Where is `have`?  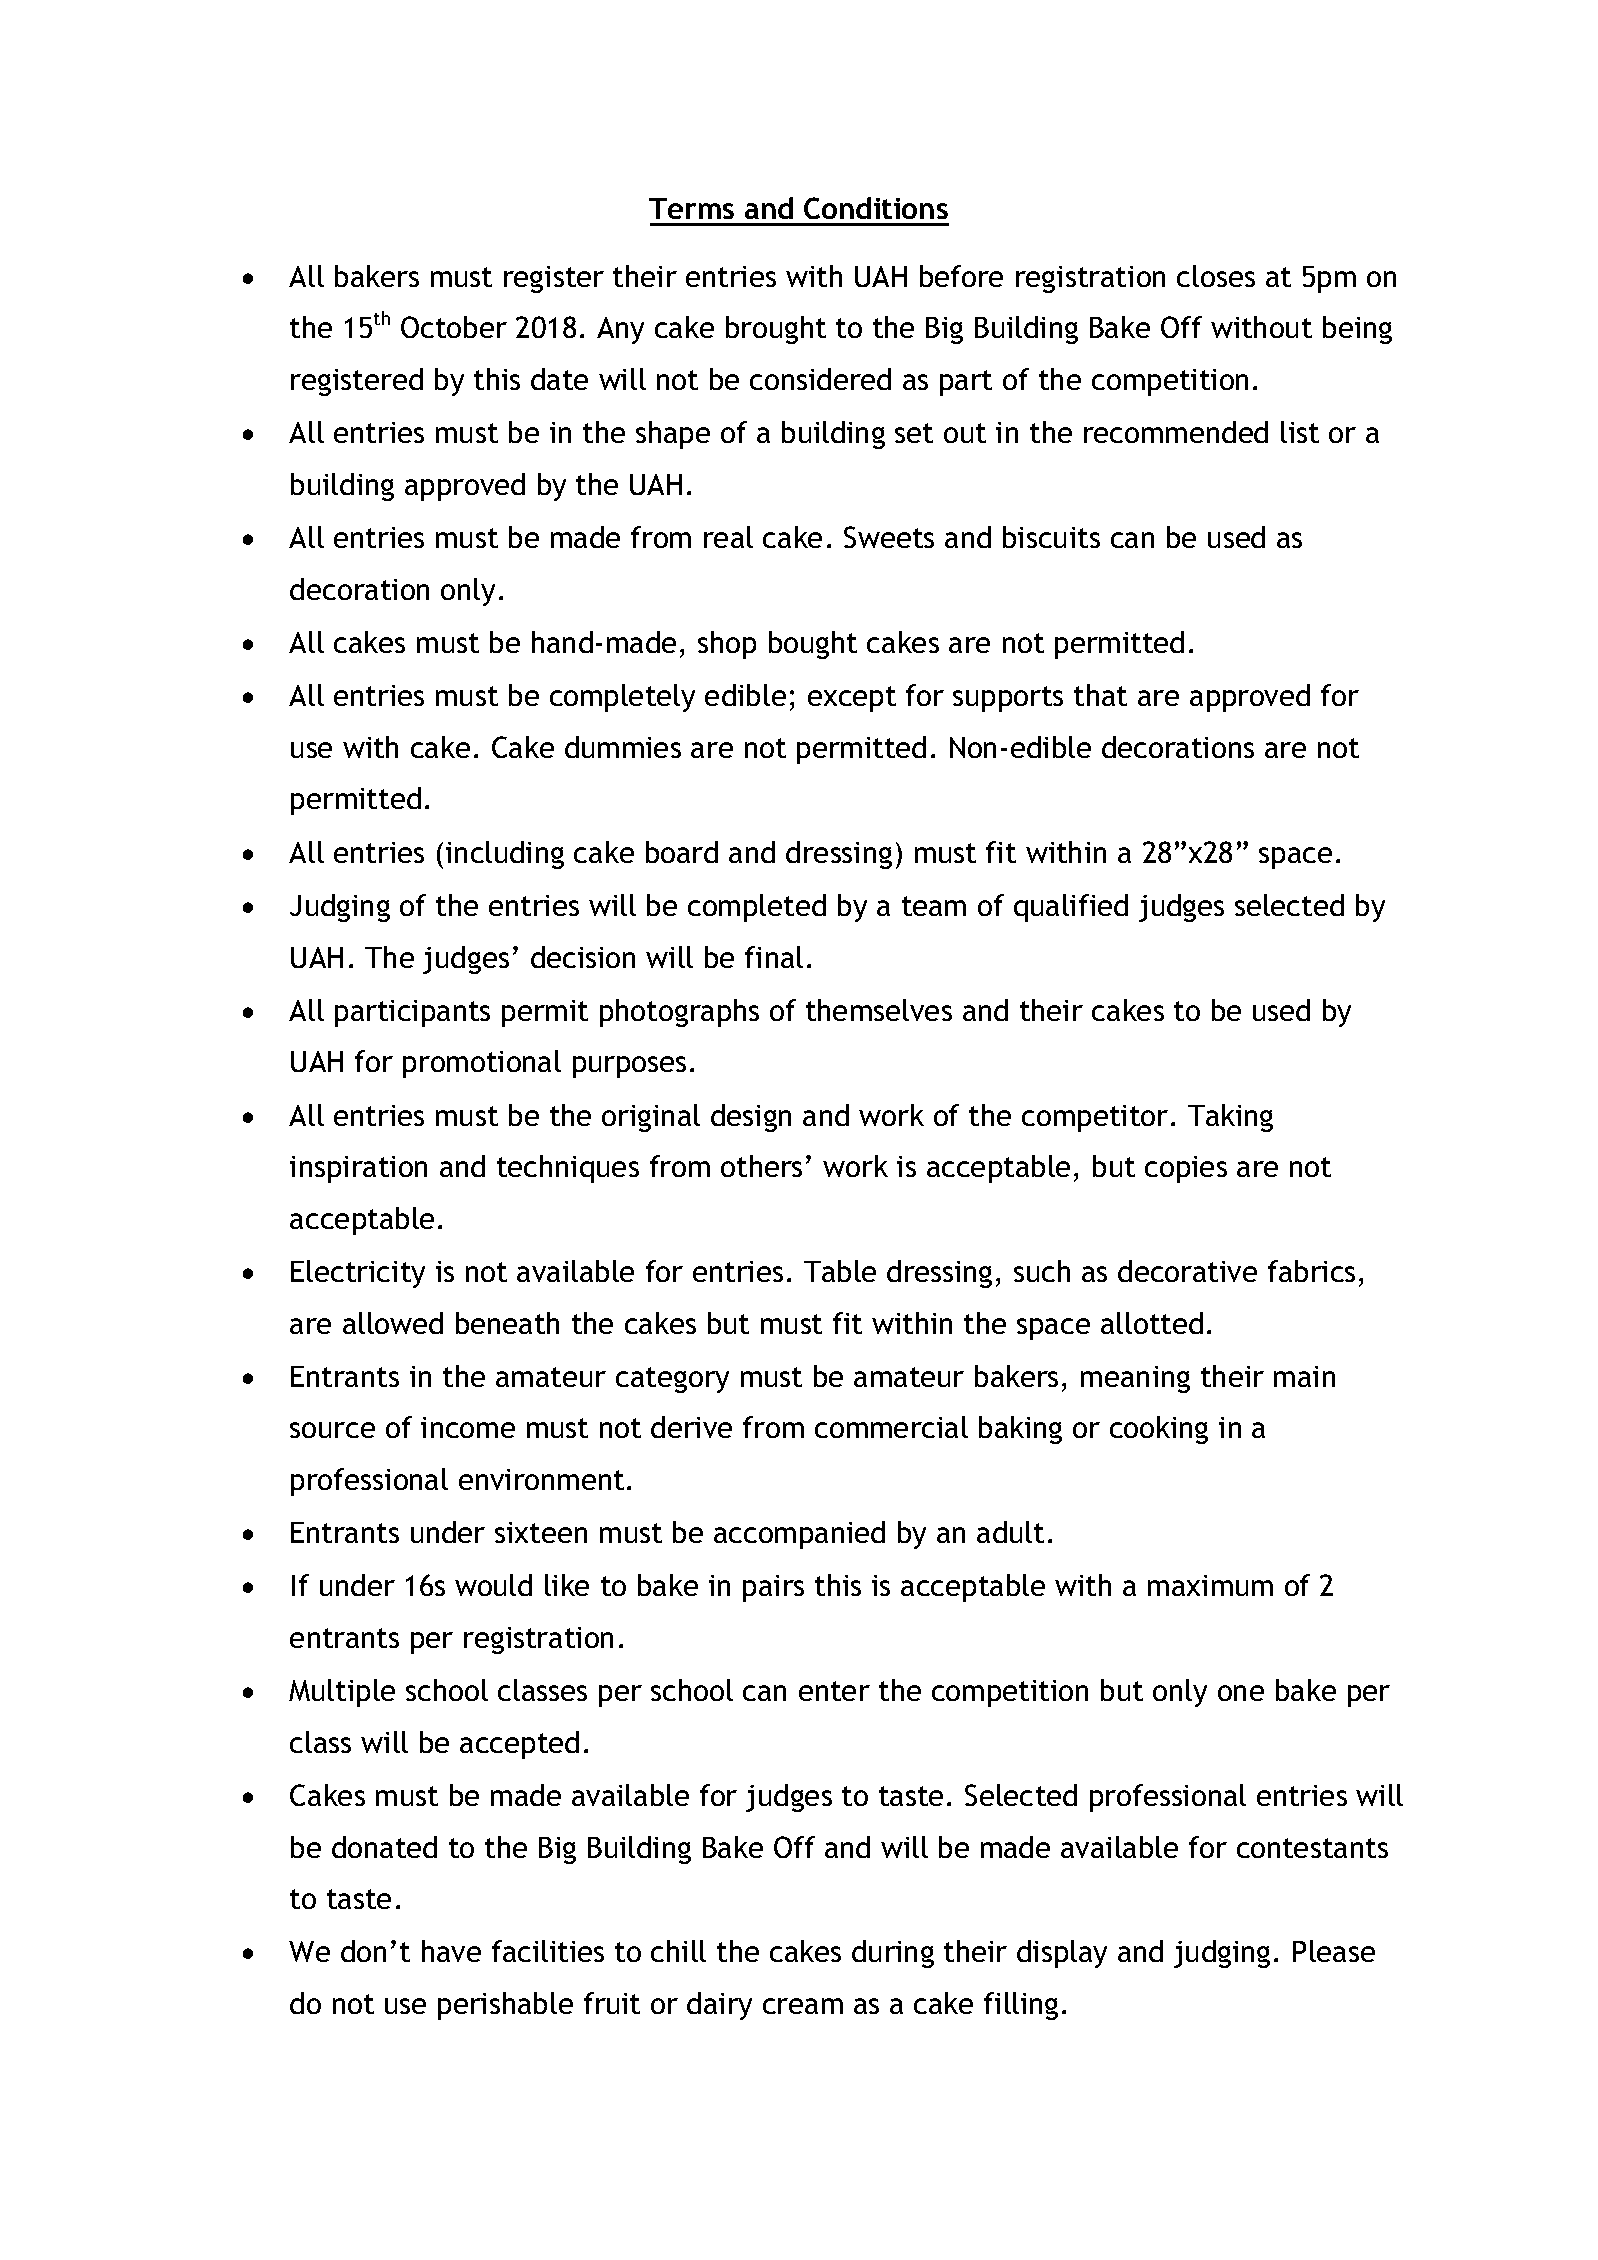 have is located at coordinates (451, 1951).
